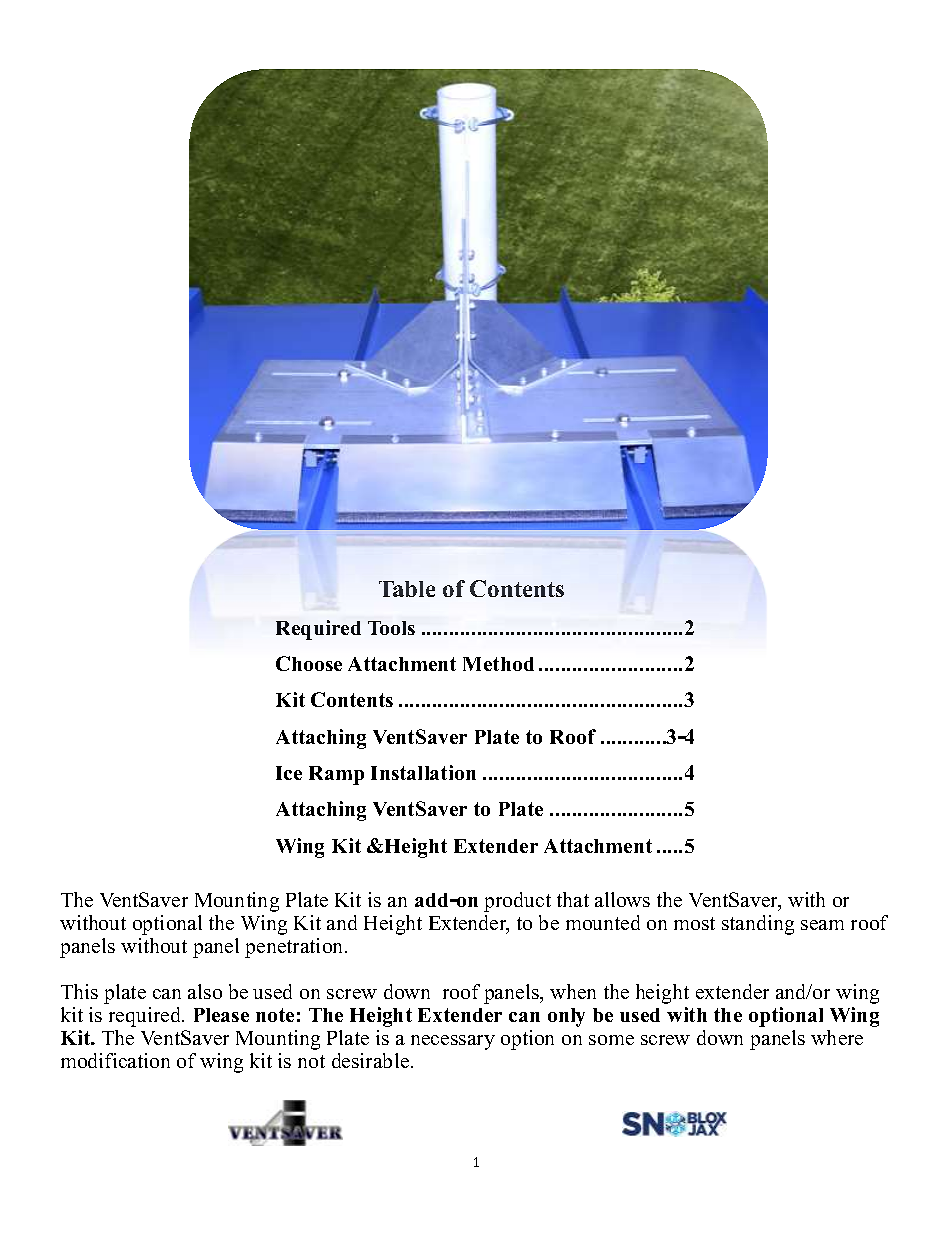 The width and height of the page is (952, 1233). What do you see at coordinates (295, 948) in the page?
I see `penetration` at bounding box center [295, 948].
